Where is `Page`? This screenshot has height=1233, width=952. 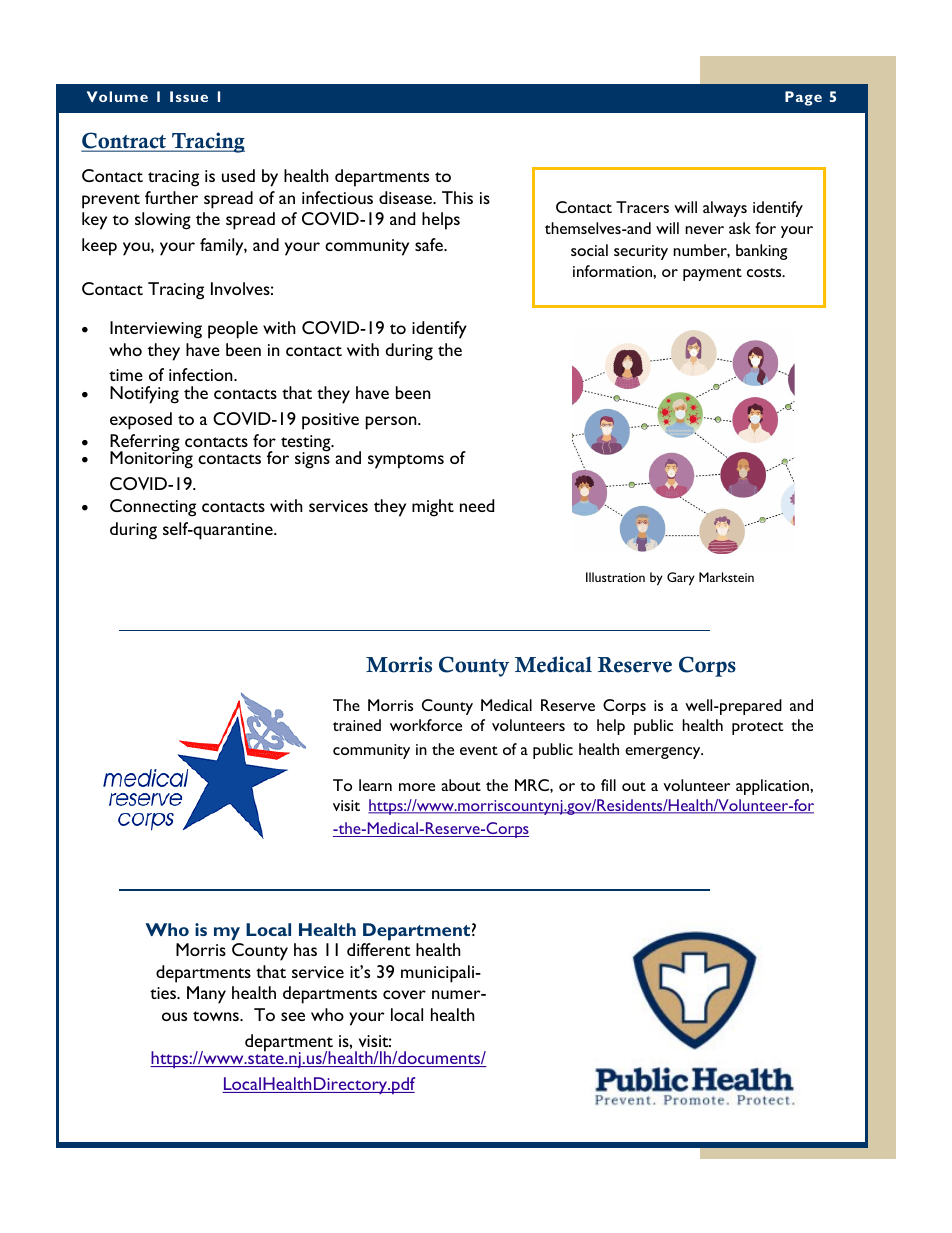
Page is located at coordinates (803, 98).
